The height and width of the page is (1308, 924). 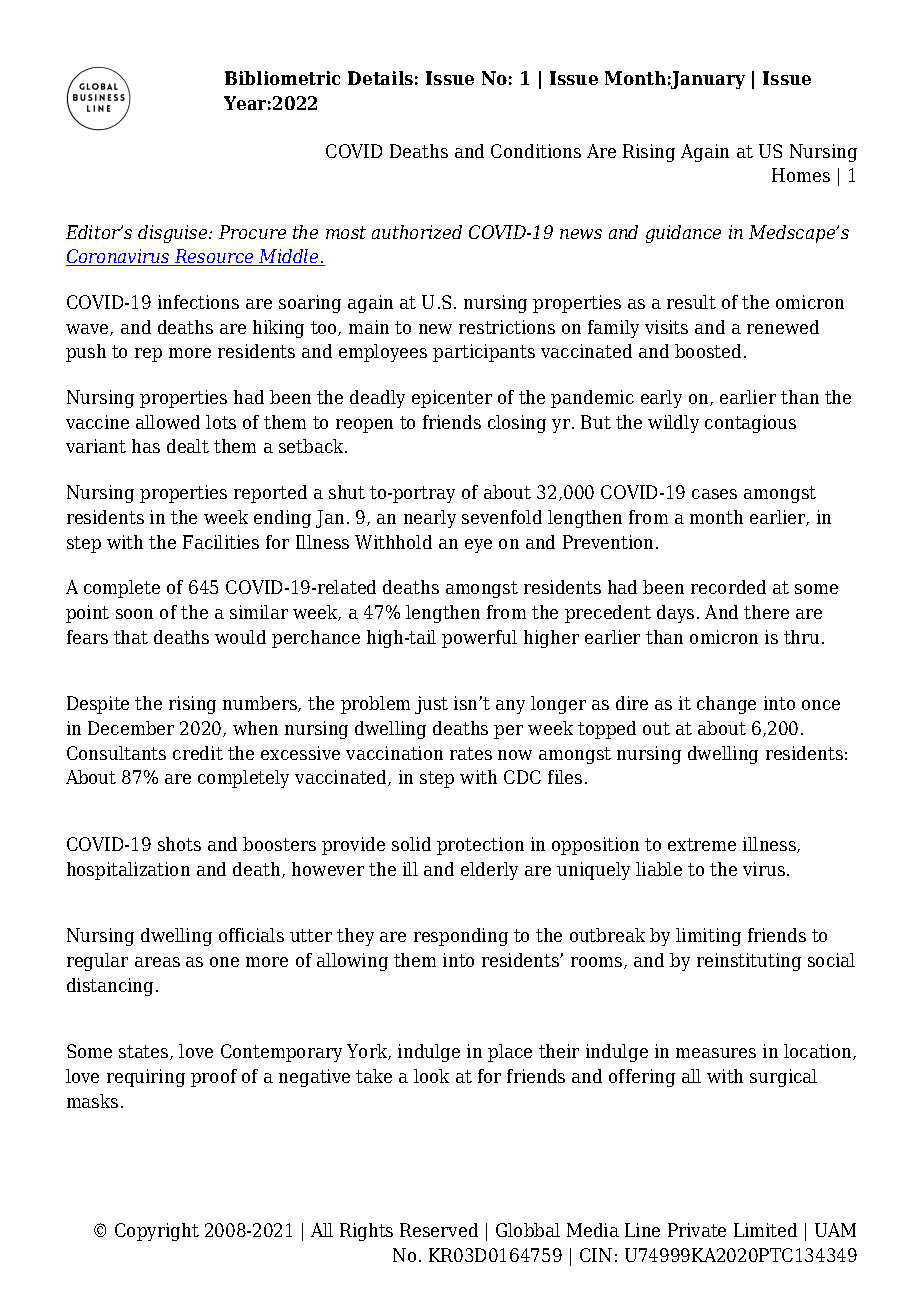 What do you see at coordinates (221, 542) in the page?
I see `Facilities` at bounding box center [221, 542].
